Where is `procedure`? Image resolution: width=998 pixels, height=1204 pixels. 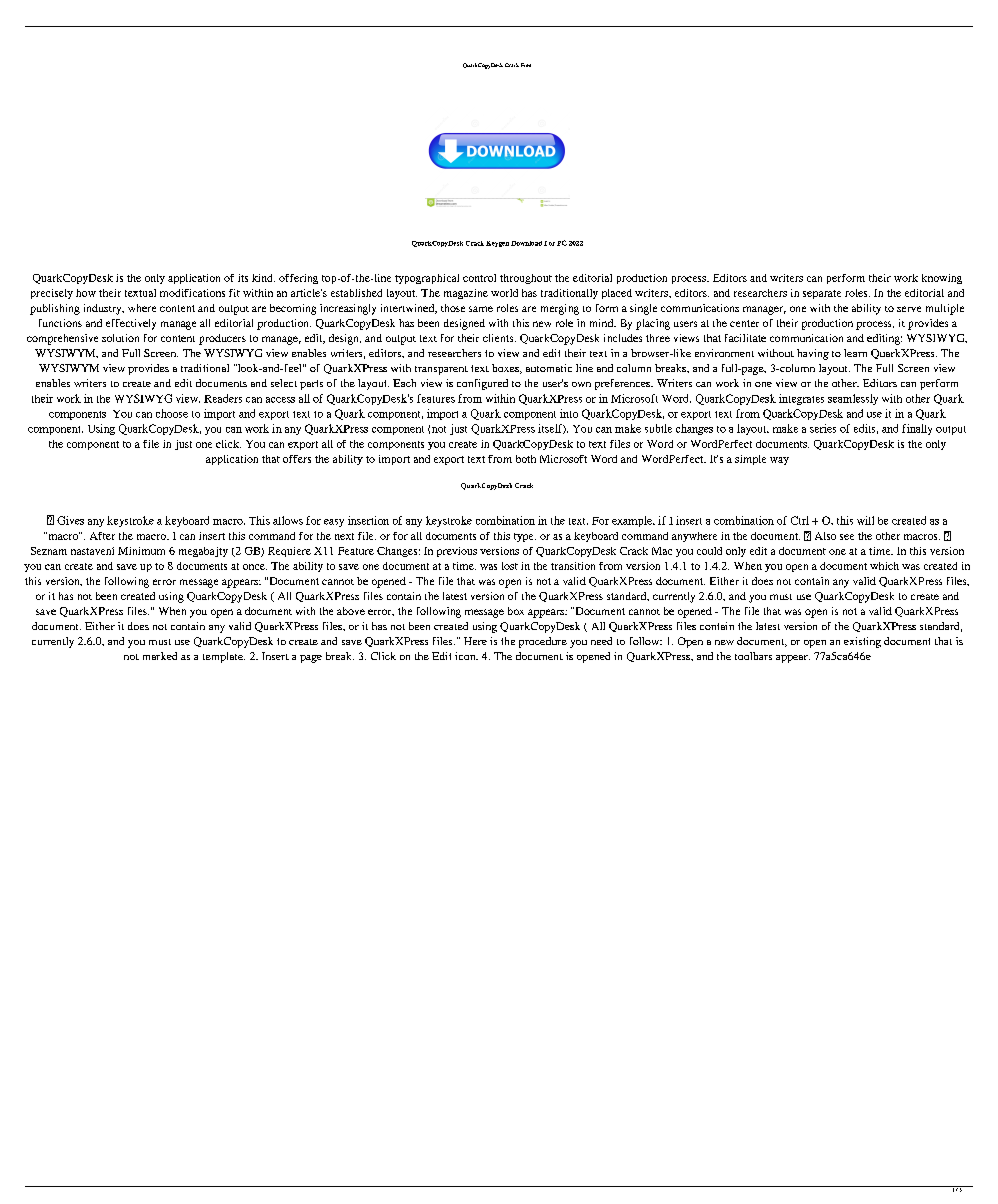
procedure is located at coordinates (543, 642).
